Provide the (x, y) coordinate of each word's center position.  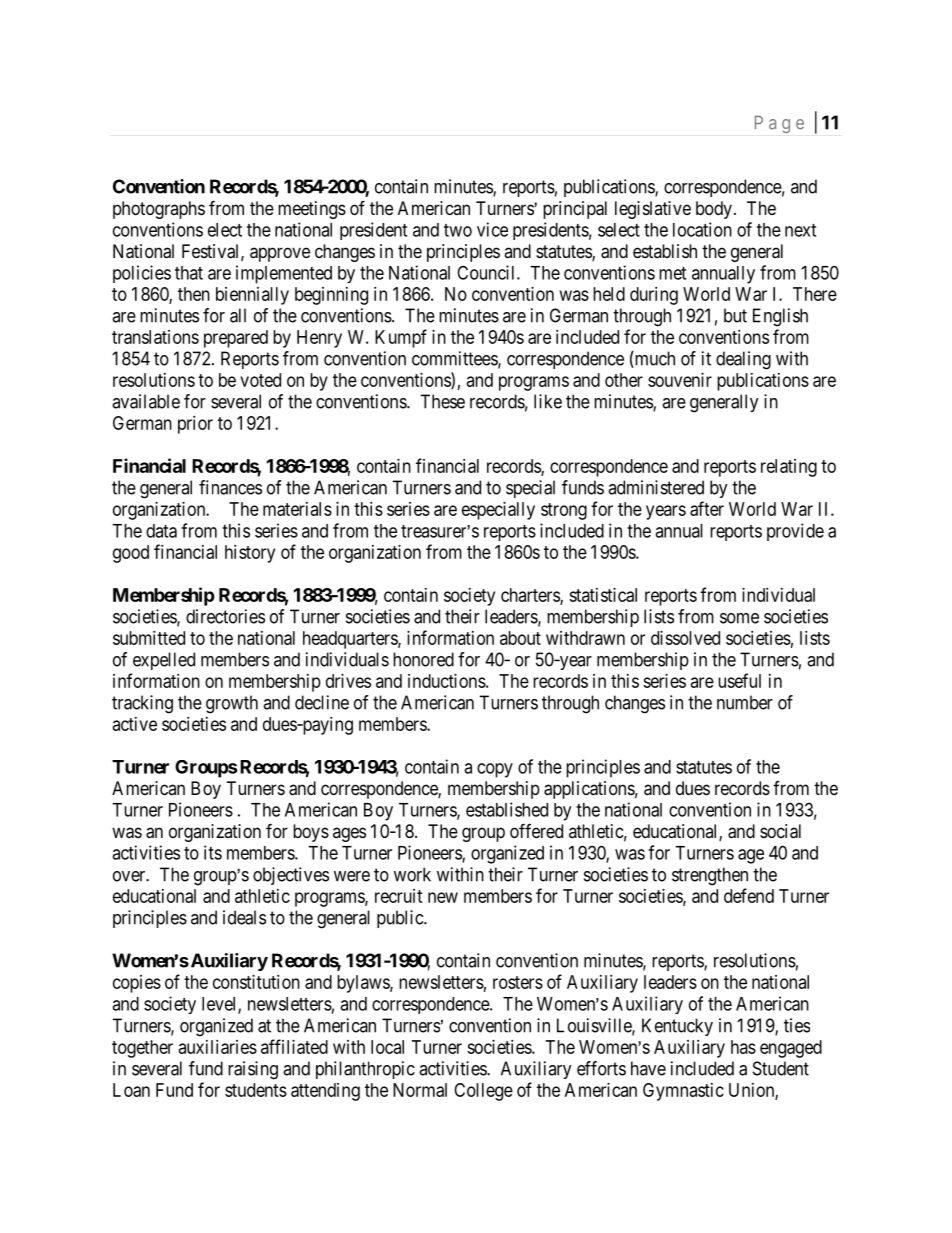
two (458, 230)
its (213, 852)
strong (564, 511)
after (707, 508)
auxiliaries (218, 1047)
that (189, 273)
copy (495, 770)
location (702, 229)
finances (230, 487)
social (780, 831)
